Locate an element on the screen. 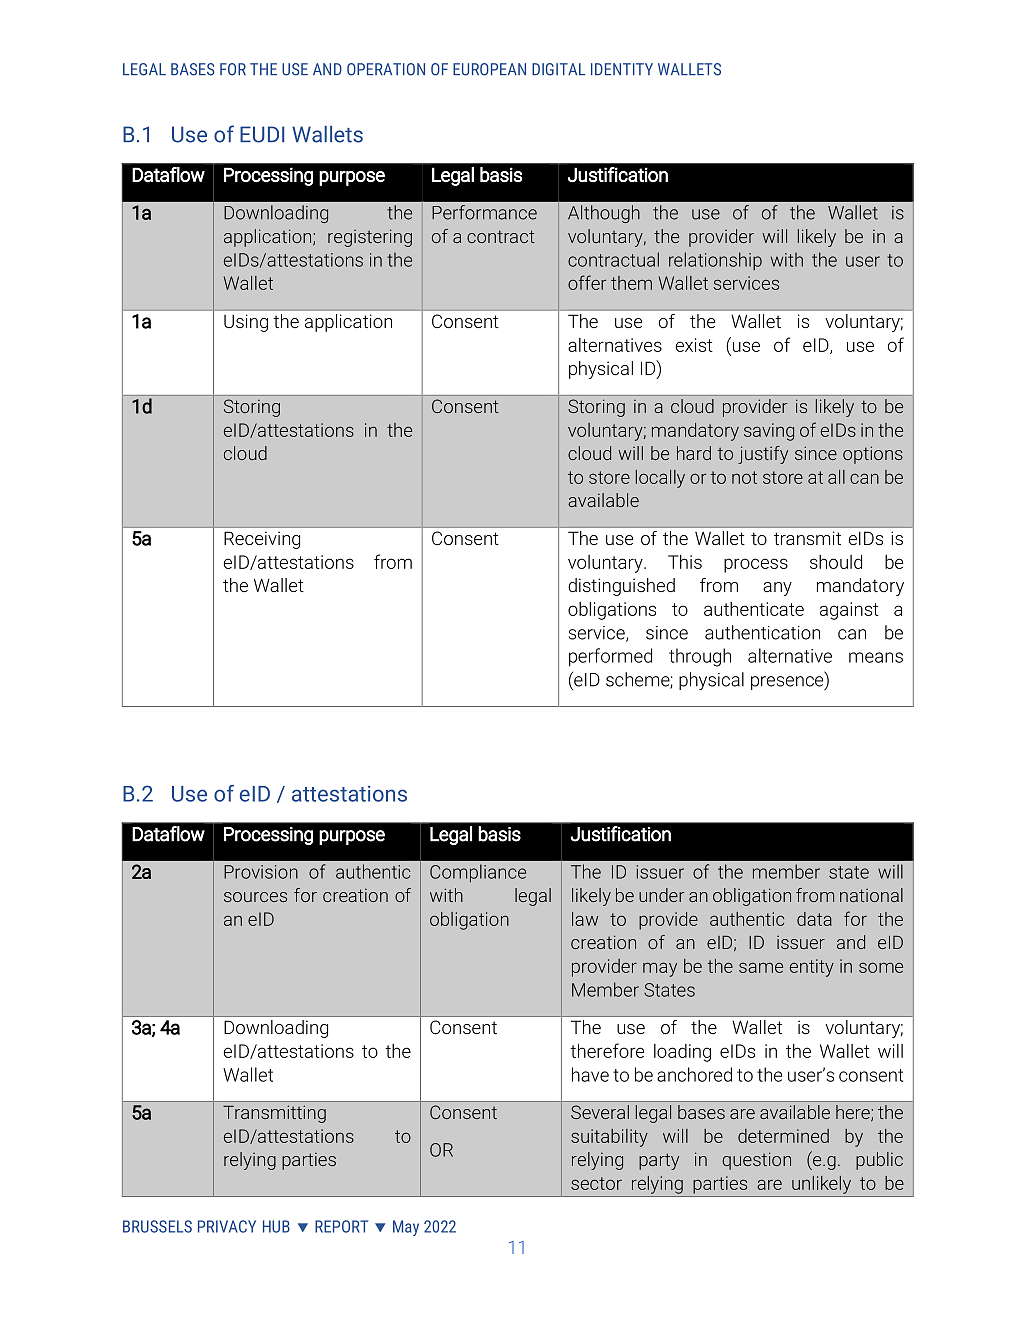 Image resolution: width=1035 pixels, height=1340 pixels. saving is located at coordinates (769, 432).
